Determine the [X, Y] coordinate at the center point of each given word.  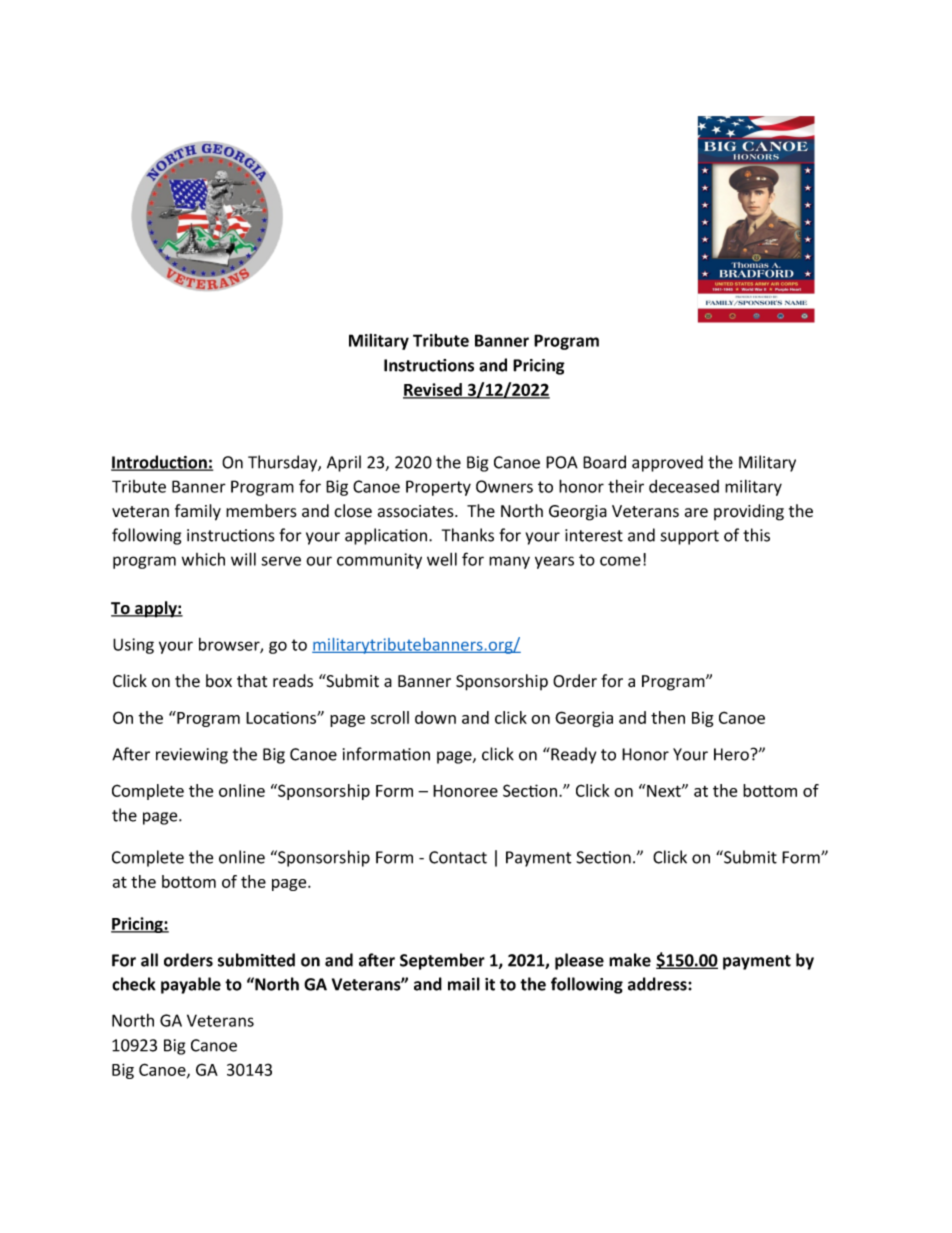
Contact [458, 857]
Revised [433, 391]
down [435, 717]
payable [191, 985]
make [630, 960]
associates [417, 511]
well [442, 559]
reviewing [192, 756]
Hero [731, 754]
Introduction [160, 463]
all [149, 960]
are [696, 513]
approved [667, 463]
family [198, 512]
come [620, 561]
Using [133, 646]
